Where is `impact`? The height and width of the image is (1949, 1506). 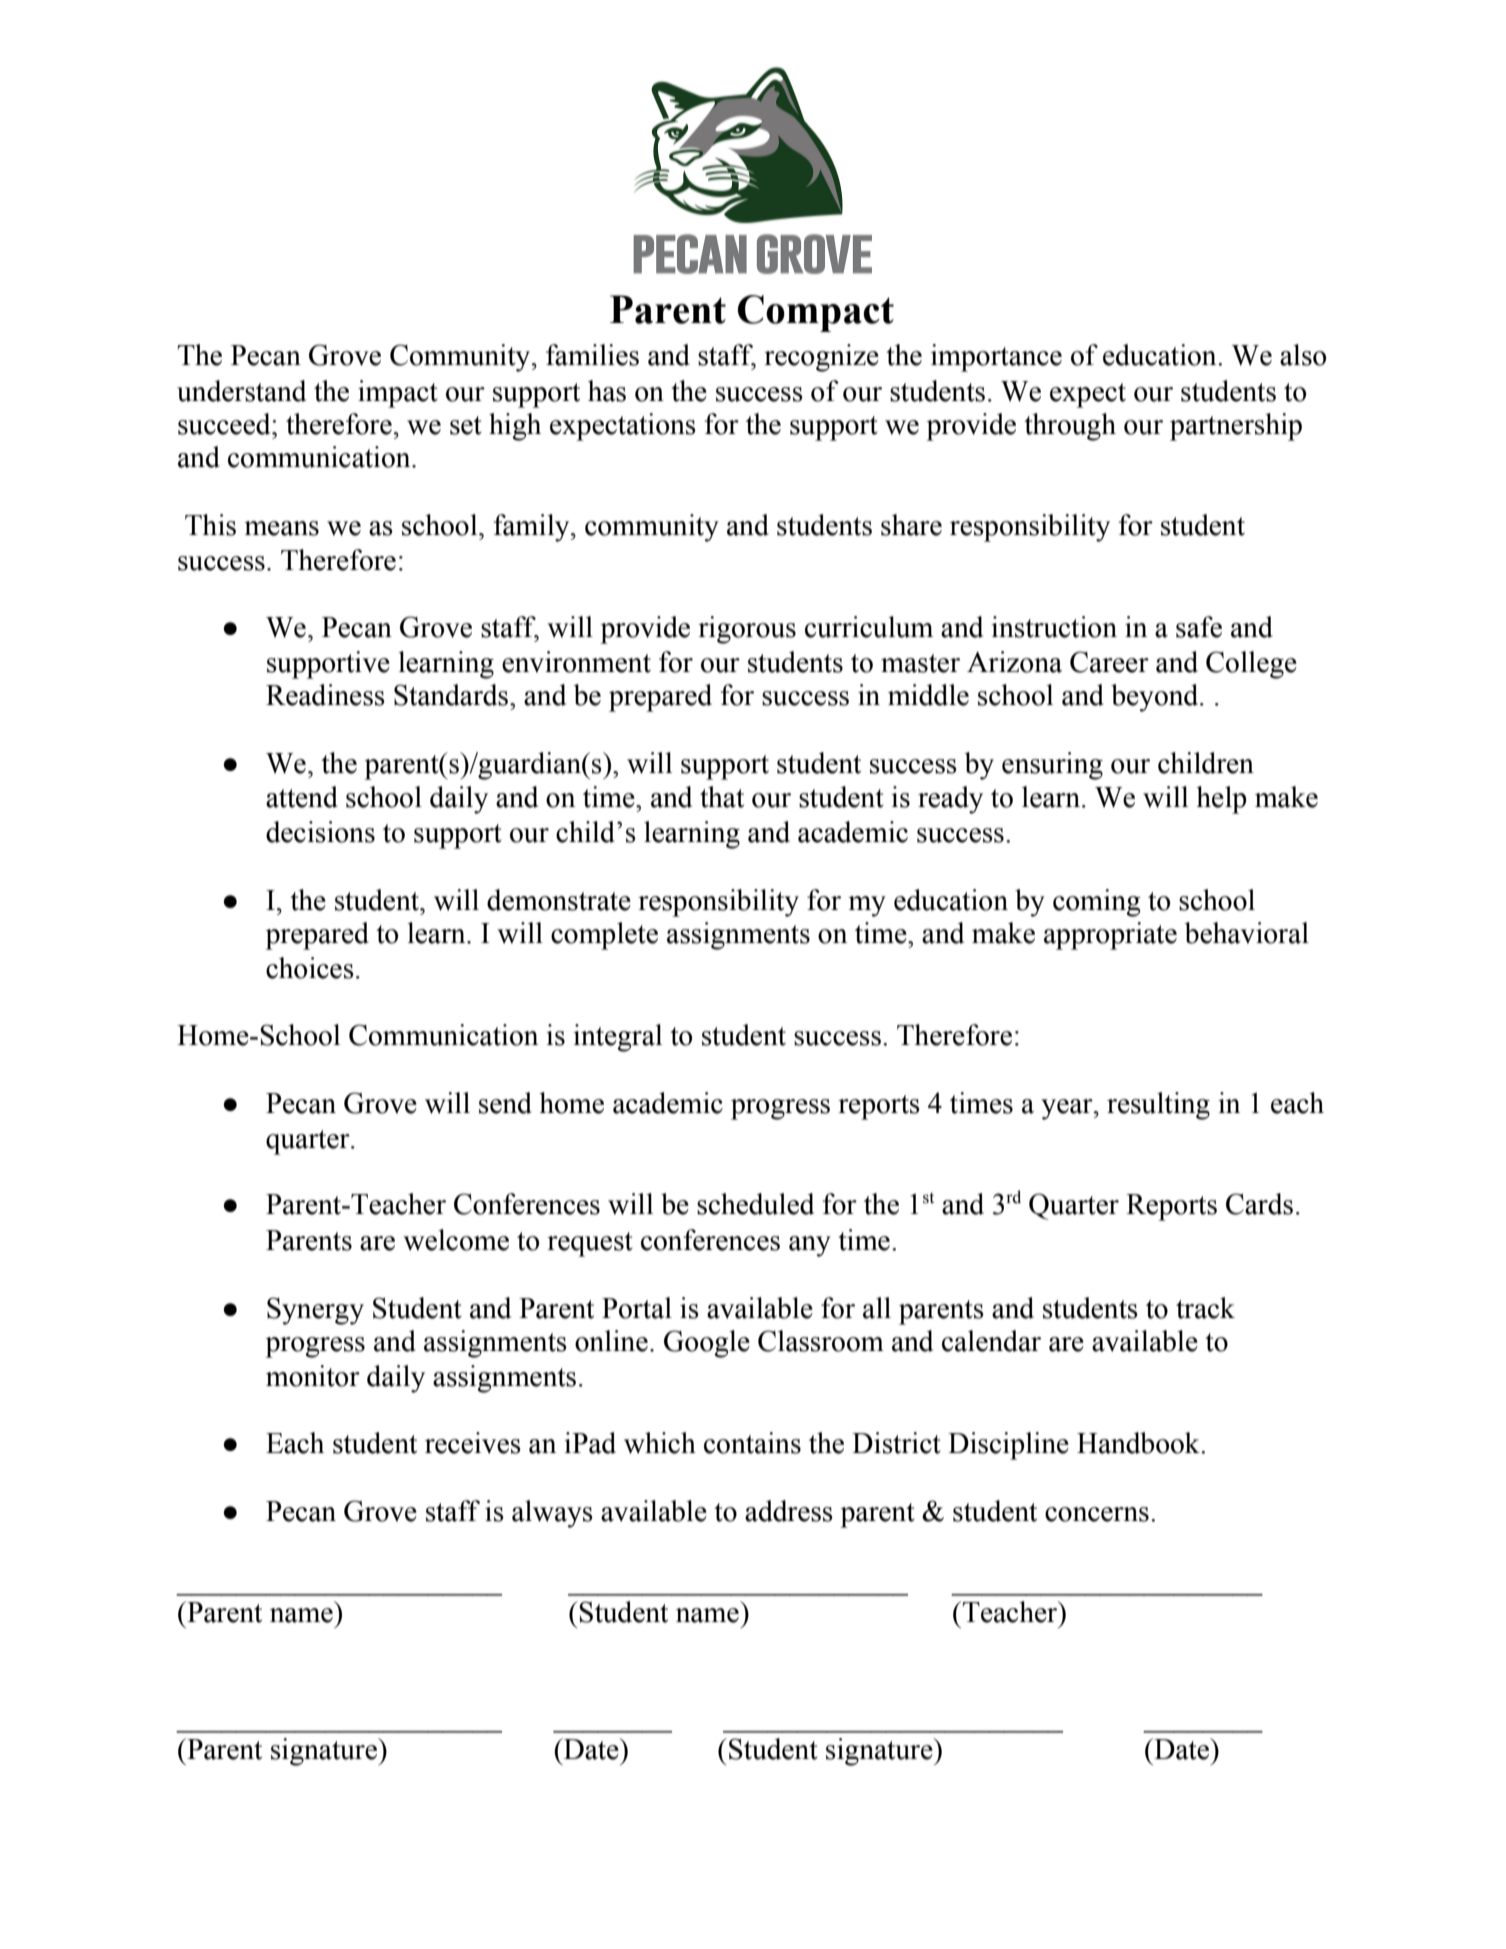 impact is located at coordinates (398, 394).
